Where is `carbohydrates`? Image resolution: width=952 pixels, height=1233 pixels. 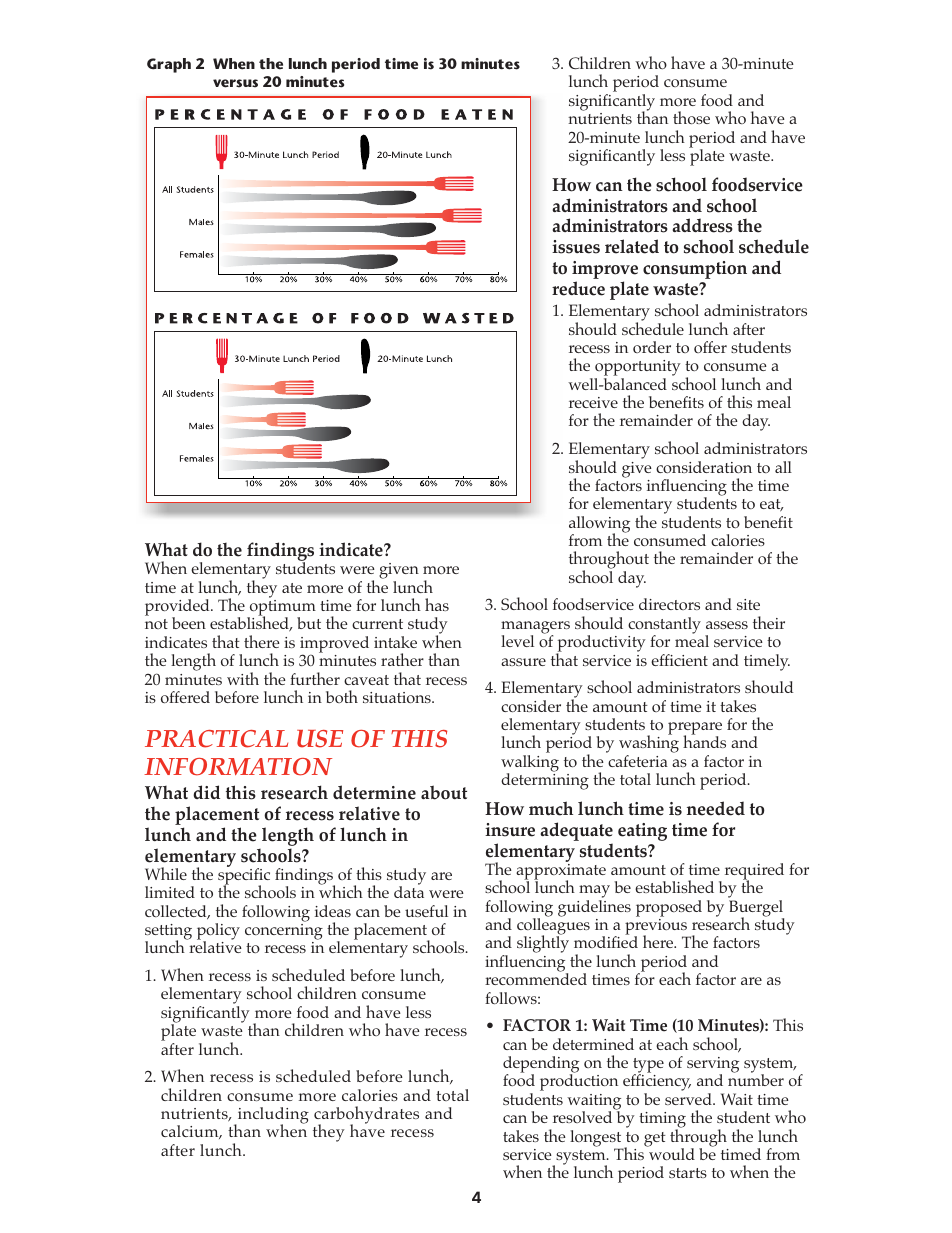 carbohydrates is located at coordinates (366, 1116).
